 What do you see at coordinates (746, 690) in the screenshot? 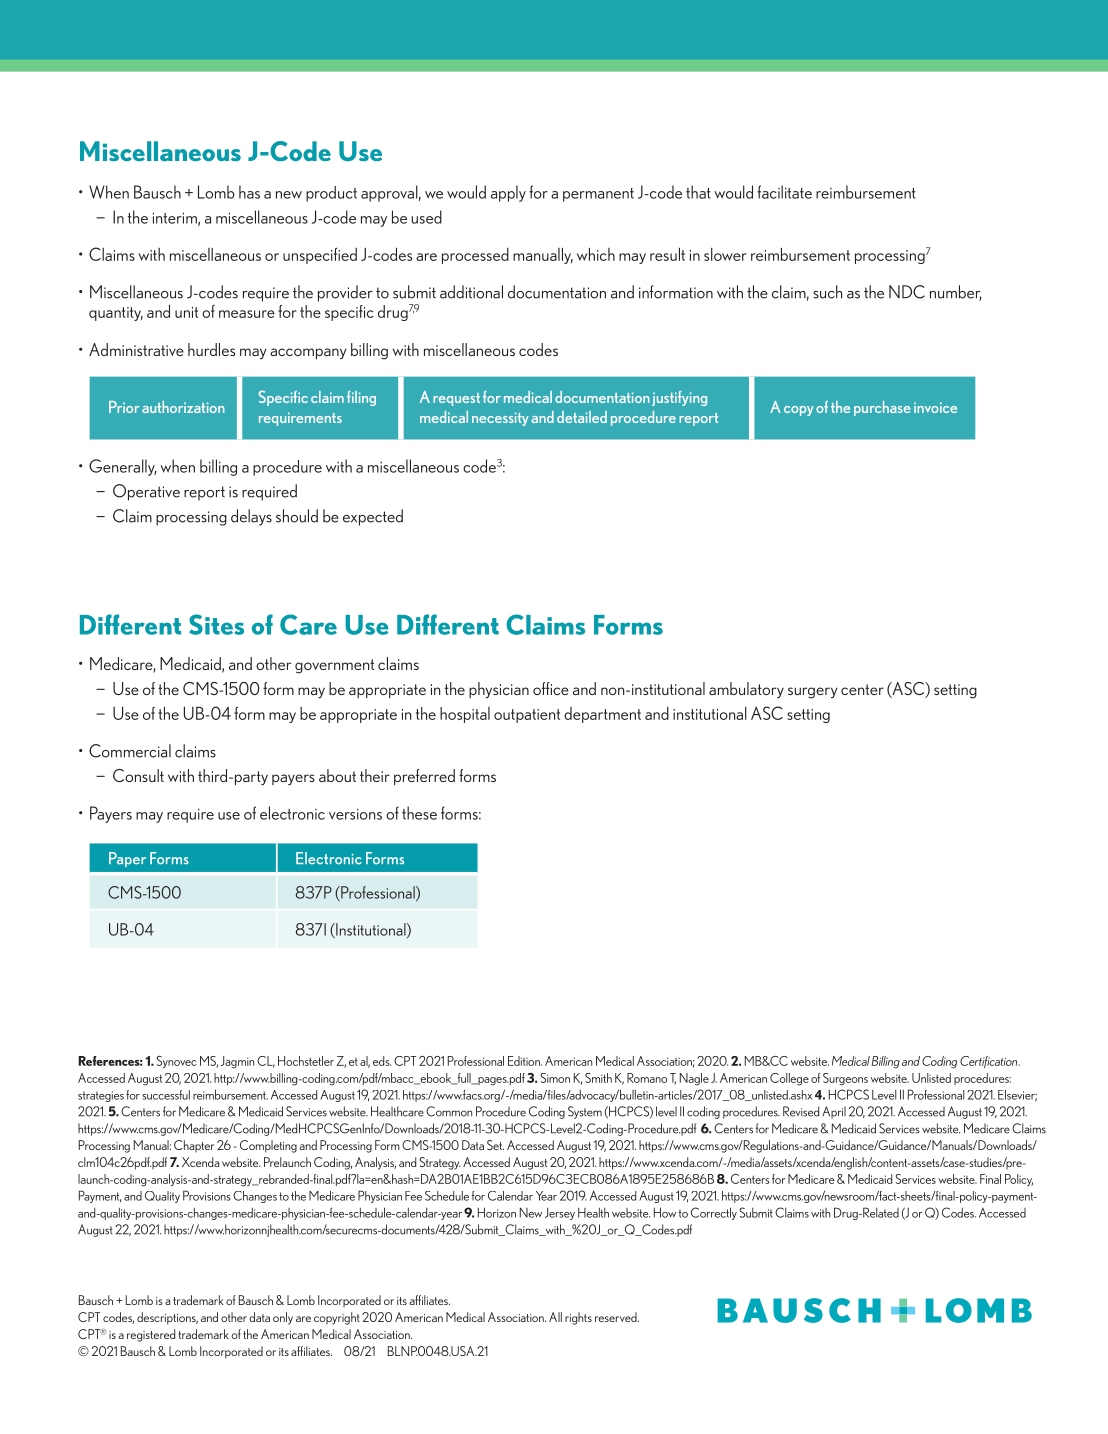
I see `ambulatory` at bounding box center [746, 690].
